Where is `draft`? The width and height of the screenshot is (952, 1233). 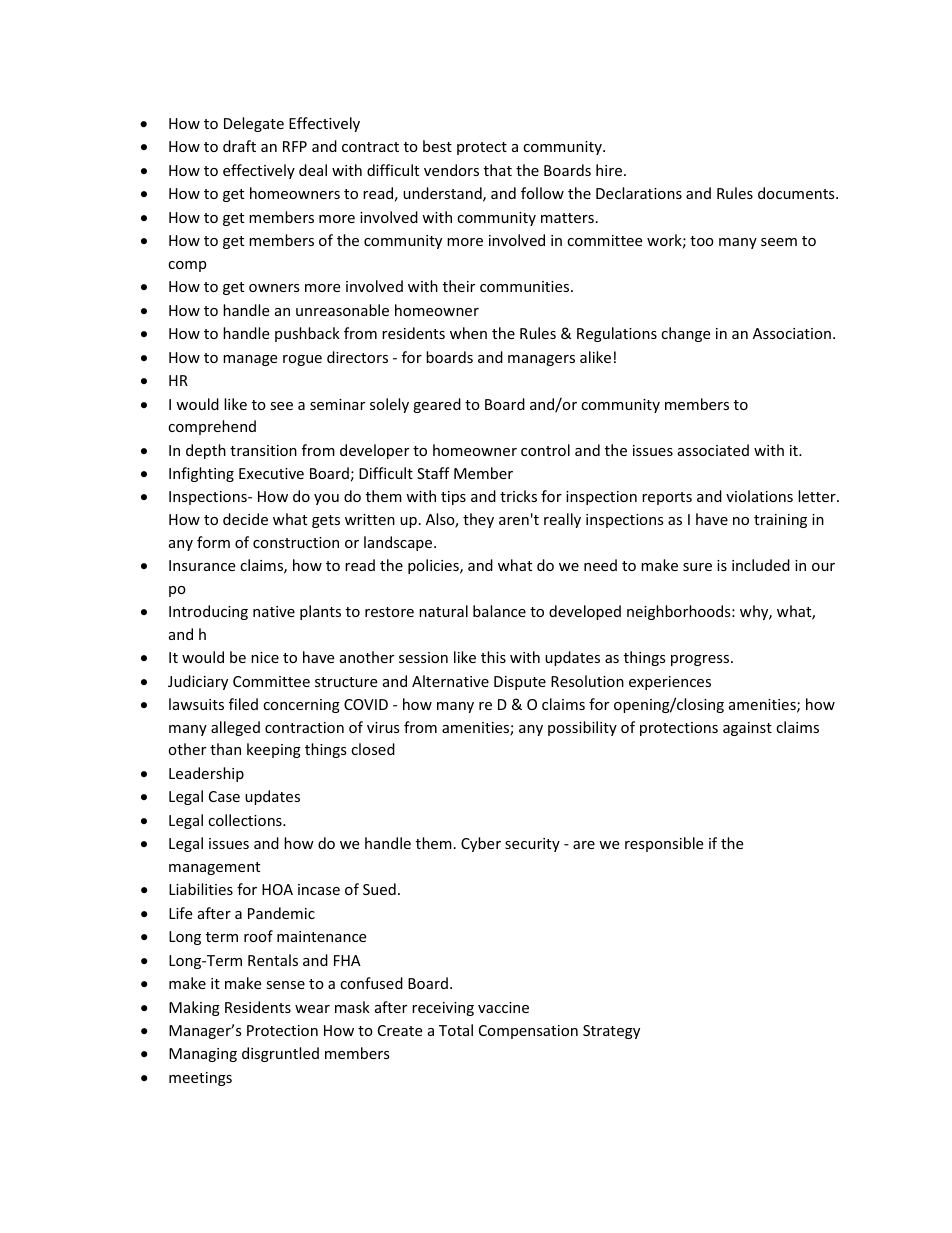
draft is located at coordinates (239, 146).
